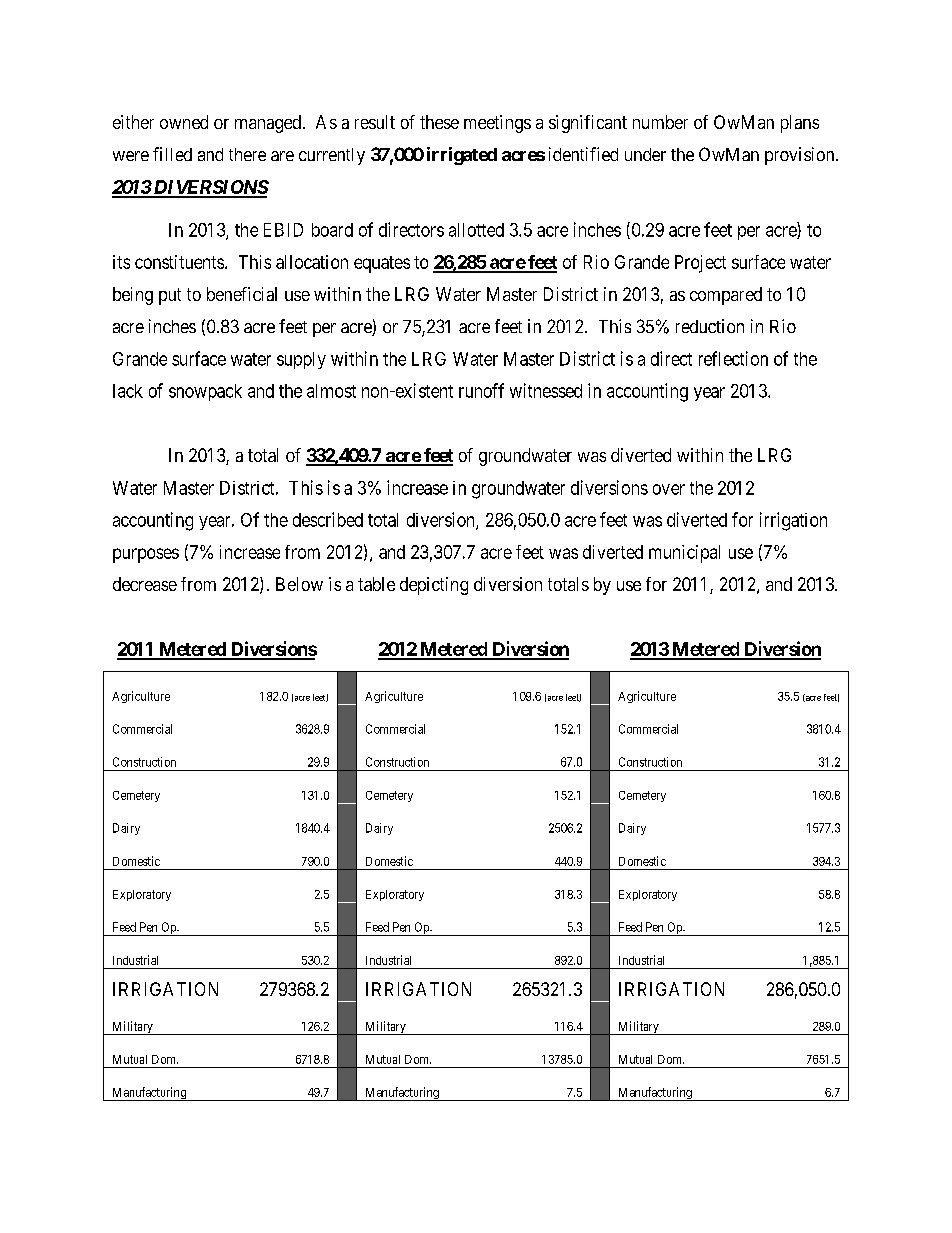 The height and width of the image is (1233, 952). Describe the element at coordinates (205, 392) in the image. I see `snowpack` at that location.
